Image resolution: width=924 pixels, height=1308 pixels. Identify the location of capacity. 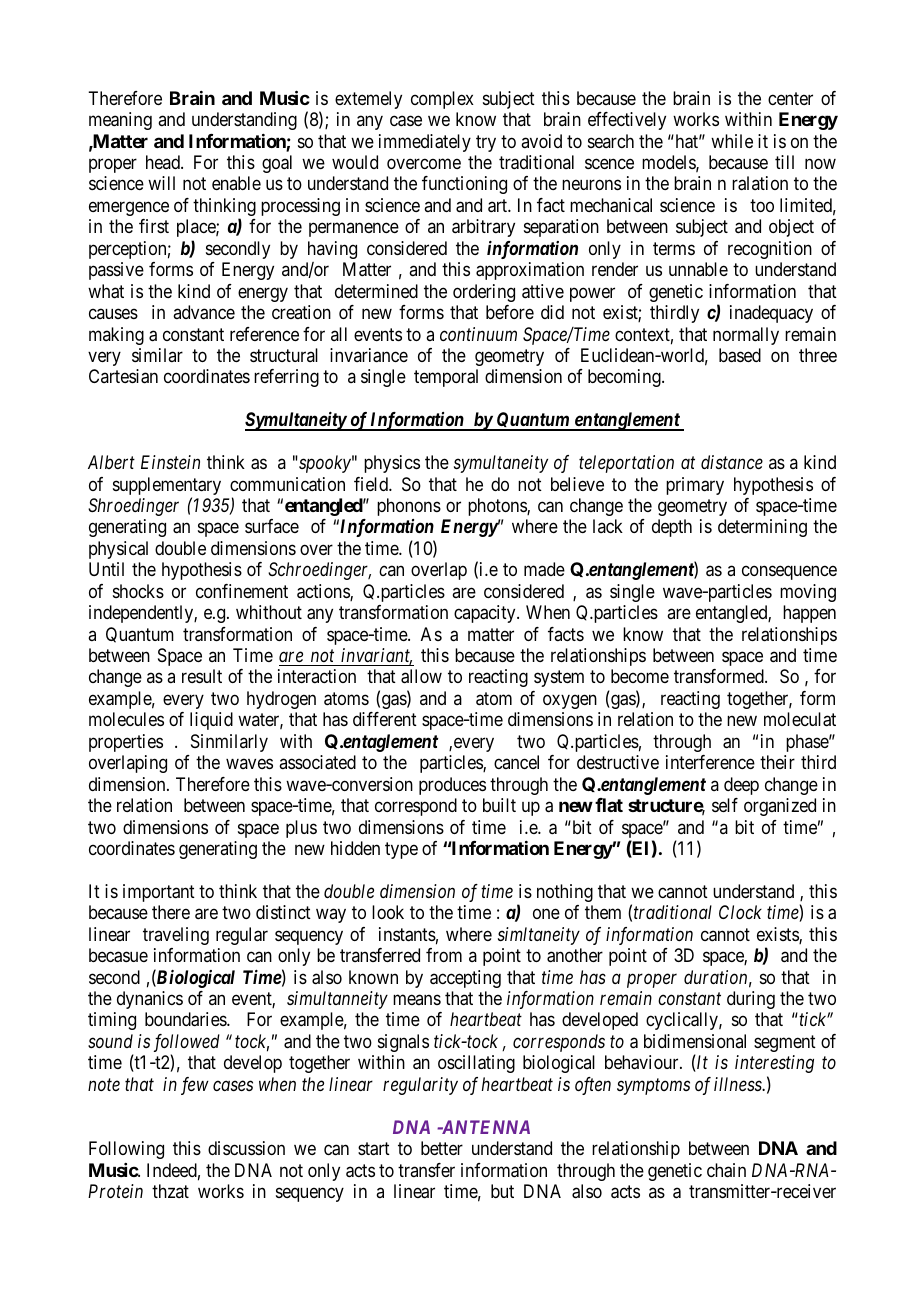
(486, 614).
